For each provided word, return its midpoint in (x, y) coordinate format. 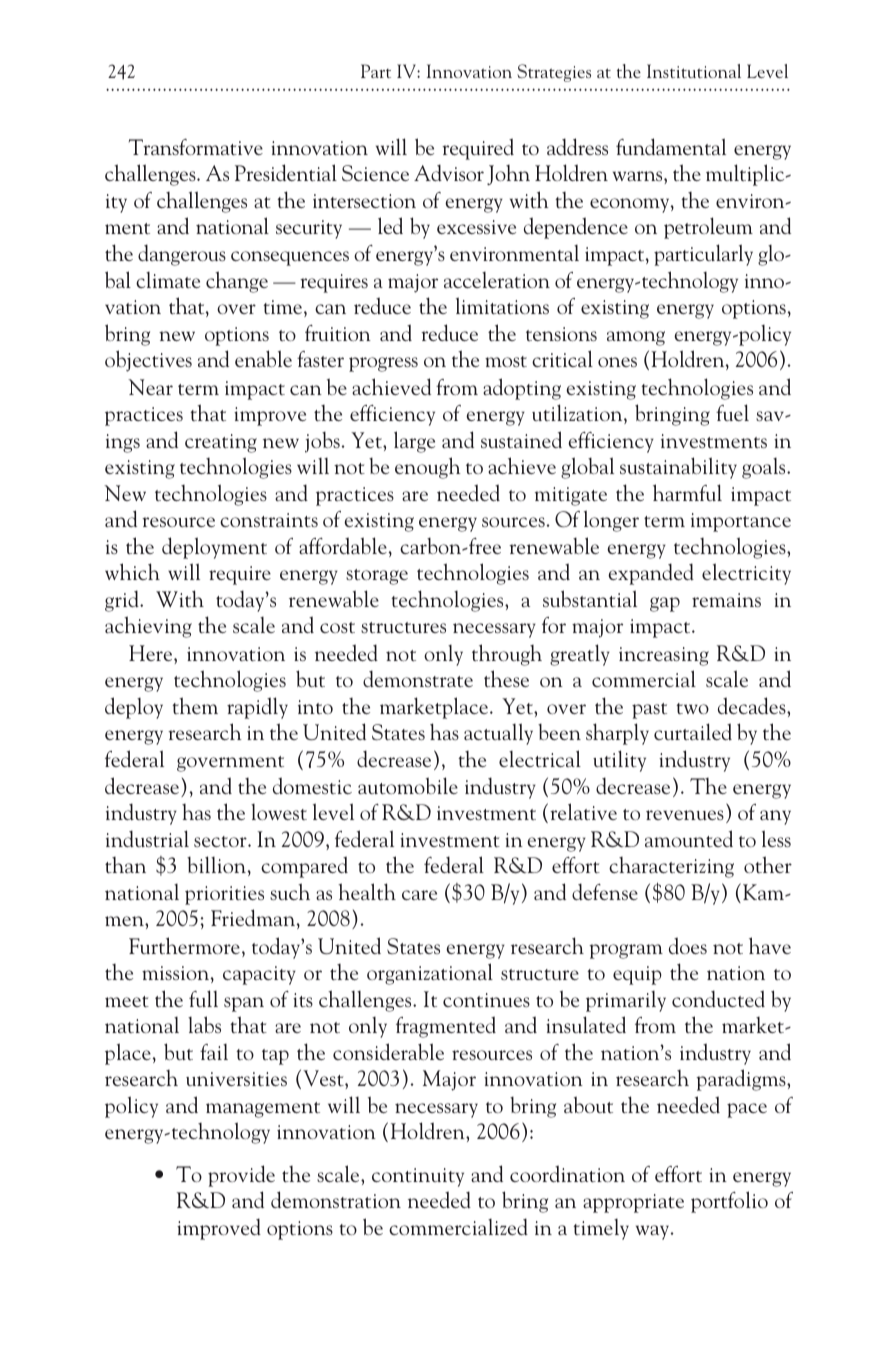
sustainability (678, 468)
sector (221, 841)
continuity (418, 1177)
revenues (685, 815)
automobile (408, 785)
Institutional (694, 71)
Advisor (449, 172)
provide (241, 1176)
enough (428, 468)
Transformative (196, 147)
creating (221, 443)
